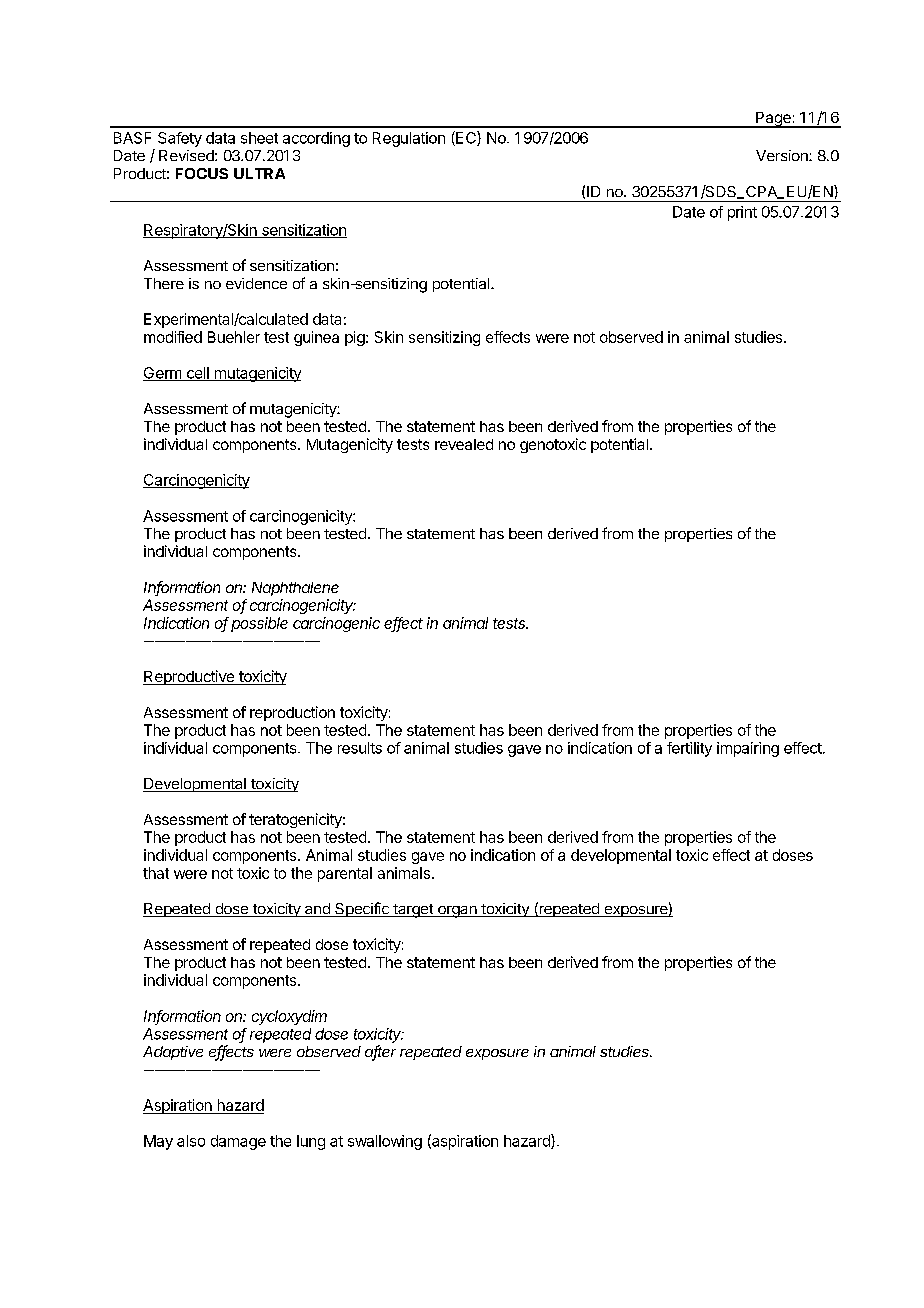 The width and height of the page is (924, 1308). Describe the element at coordinates (748, 749) in the page. I see `impairing` at that location.
